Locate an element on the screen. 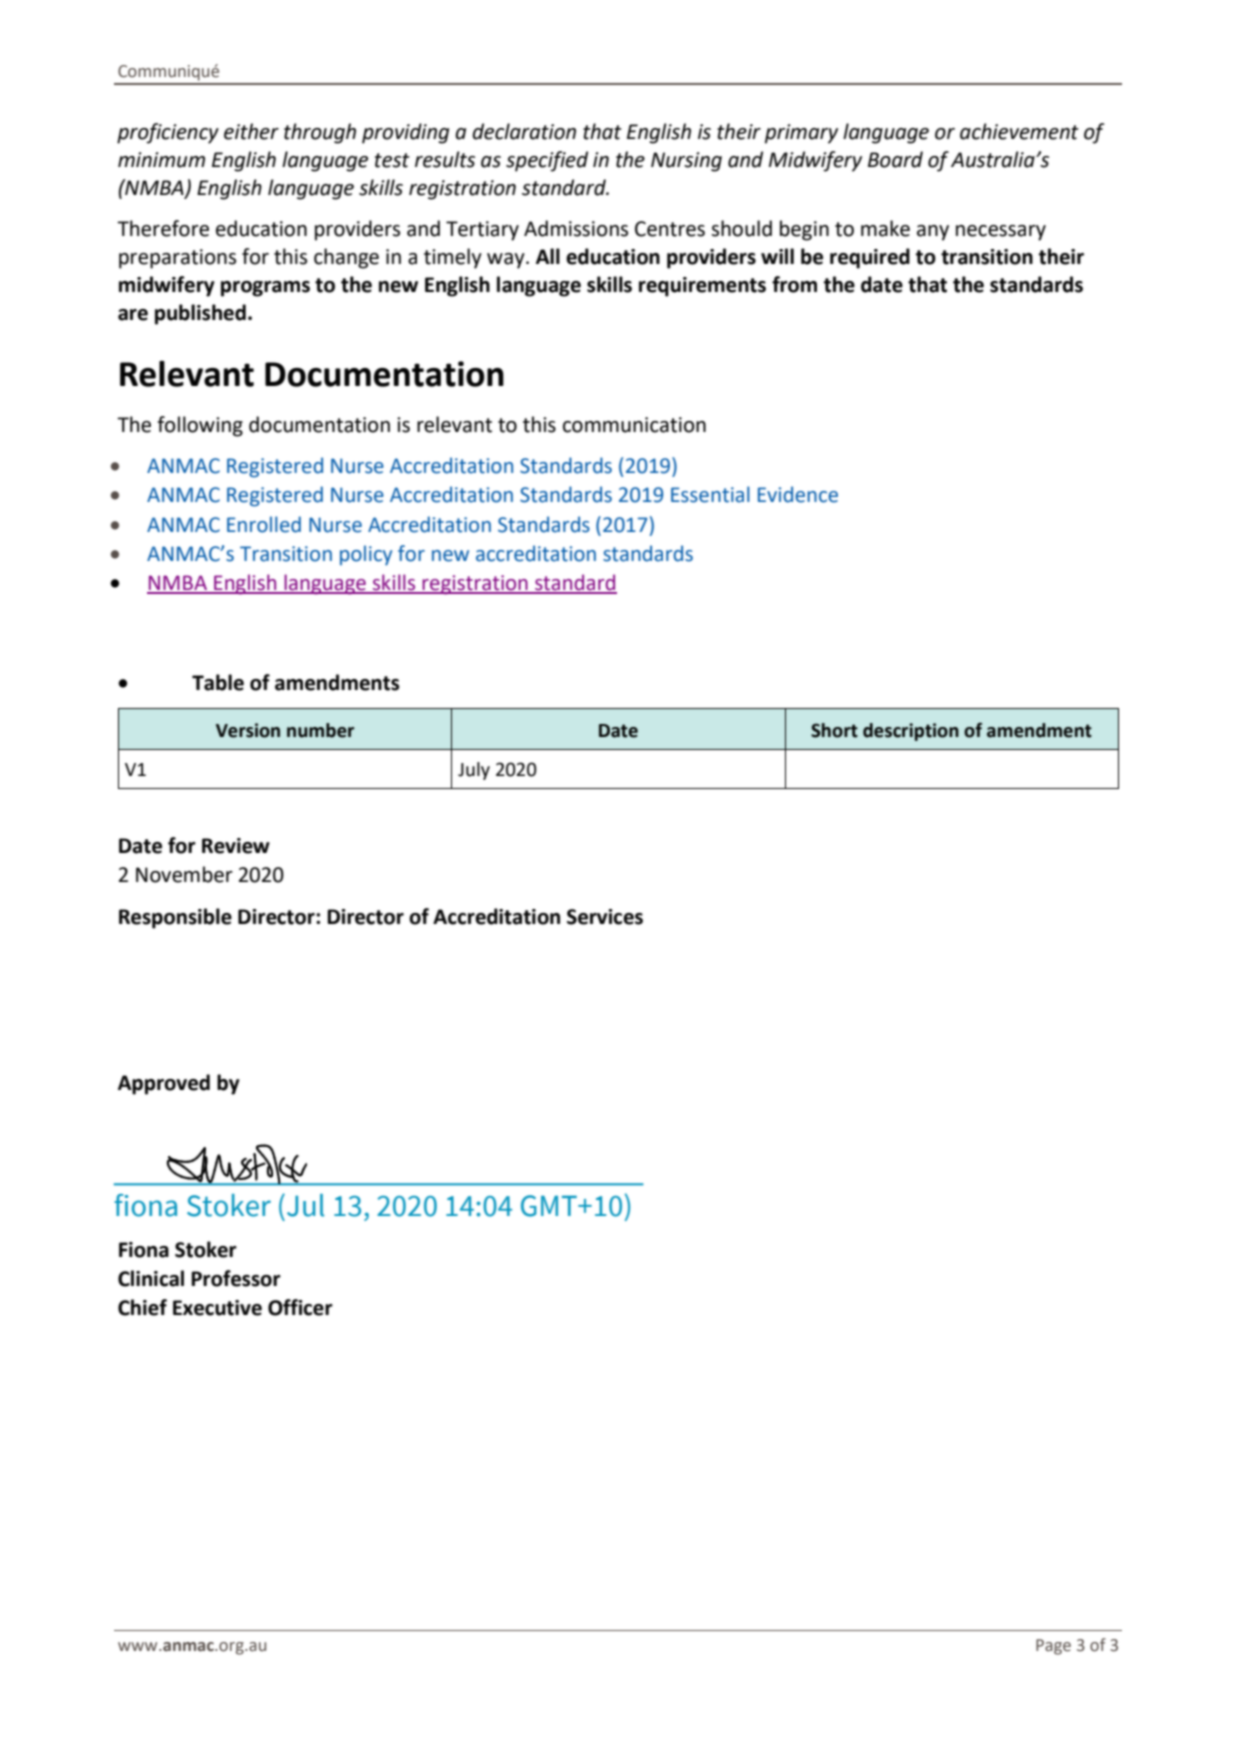 The height and width of the screenshot is (1750, 1237). Executive is located at coordinates (217, 1308).
